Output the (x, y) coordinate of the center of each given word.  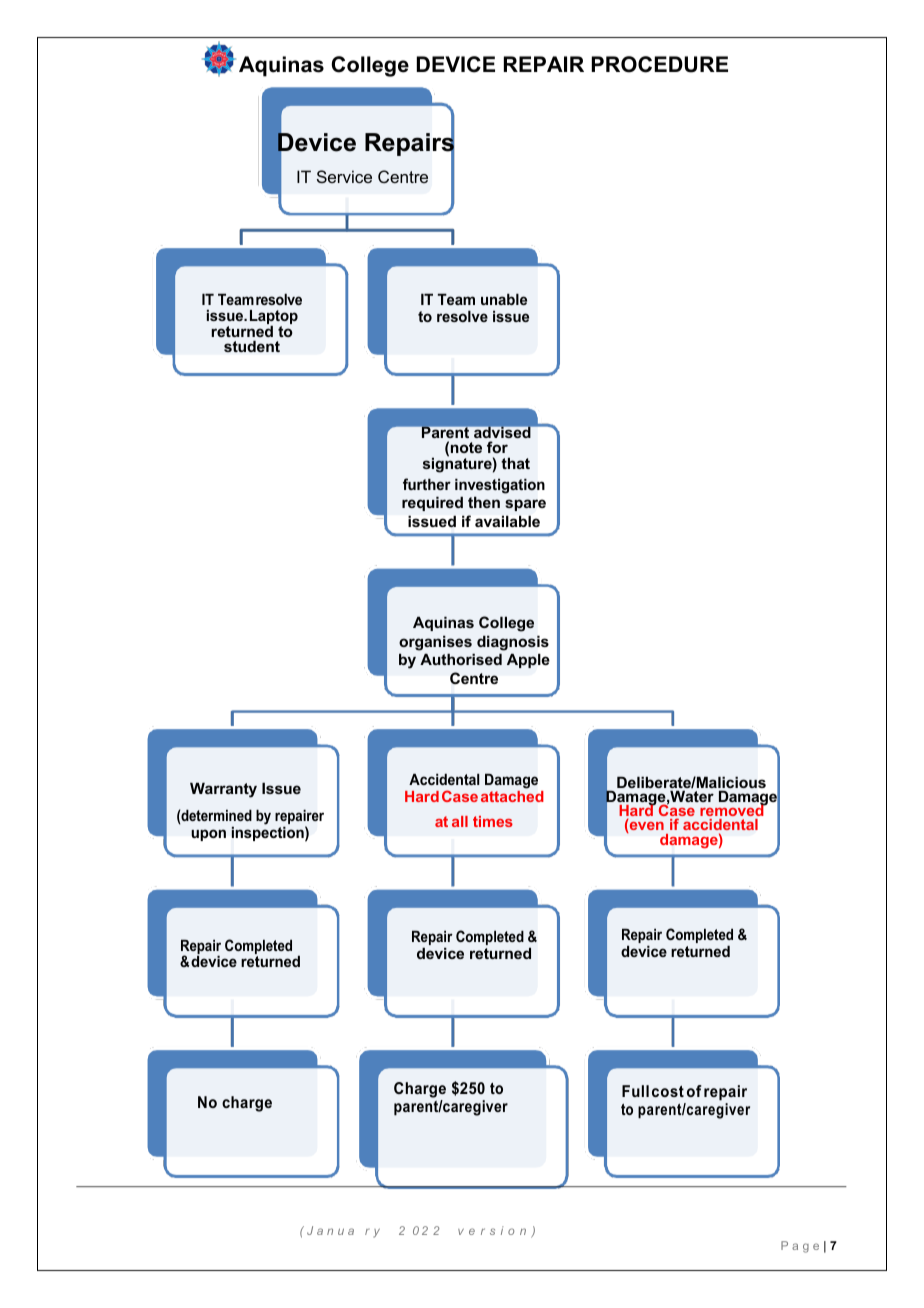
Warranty (223, 790)
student (252, 346)
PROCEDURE (660, 64)
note (466, 447)
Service (344, 176)
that (515, 463)
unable (504, 299)
